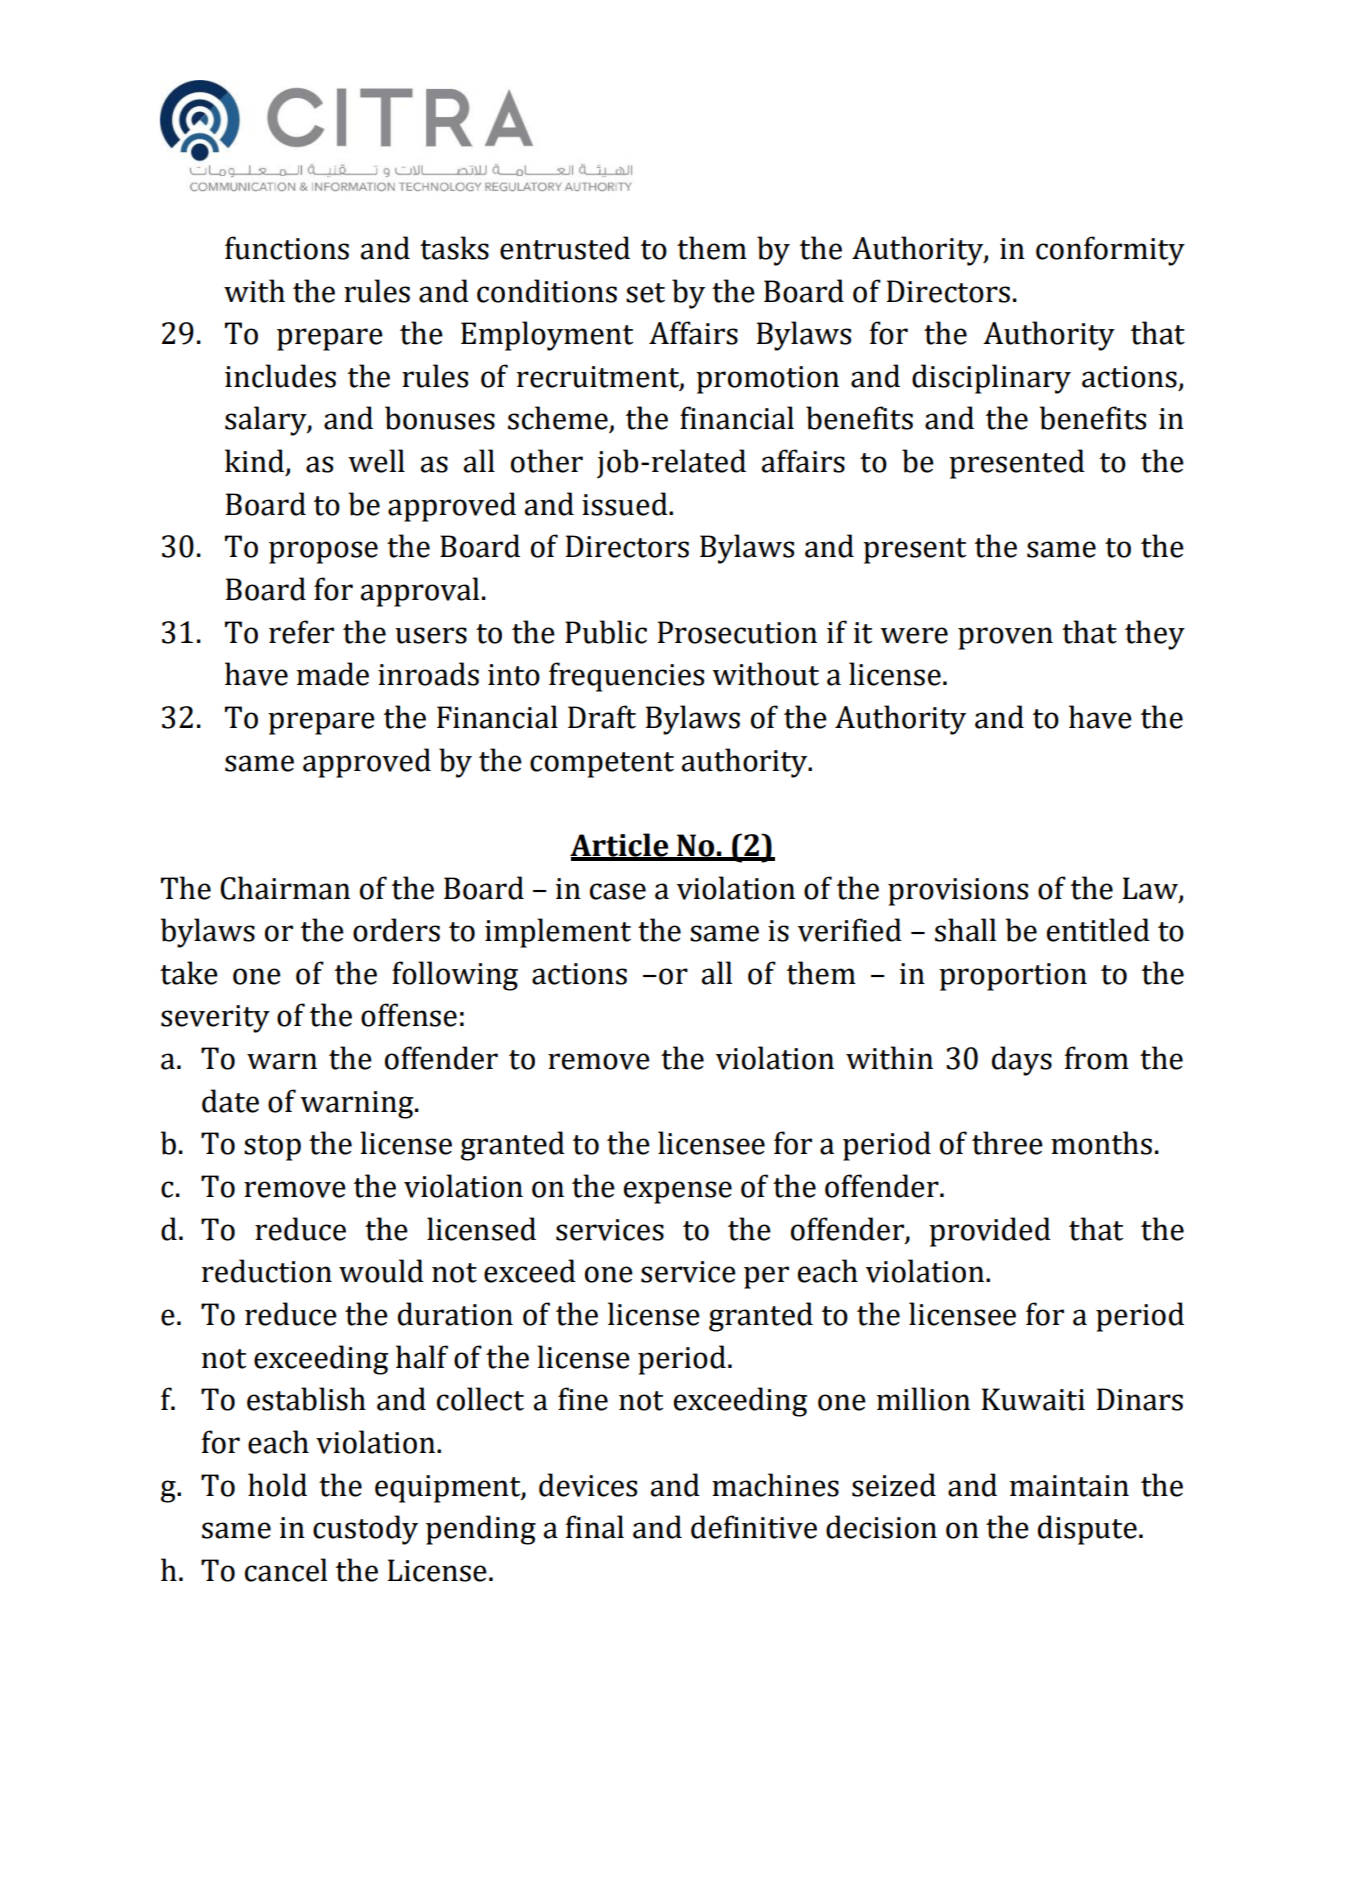 The width and height of the document is (1345, 1902). What do you see at coordinates (645, 293) in the document?
I see `set` at bounding box center [645, 293].
